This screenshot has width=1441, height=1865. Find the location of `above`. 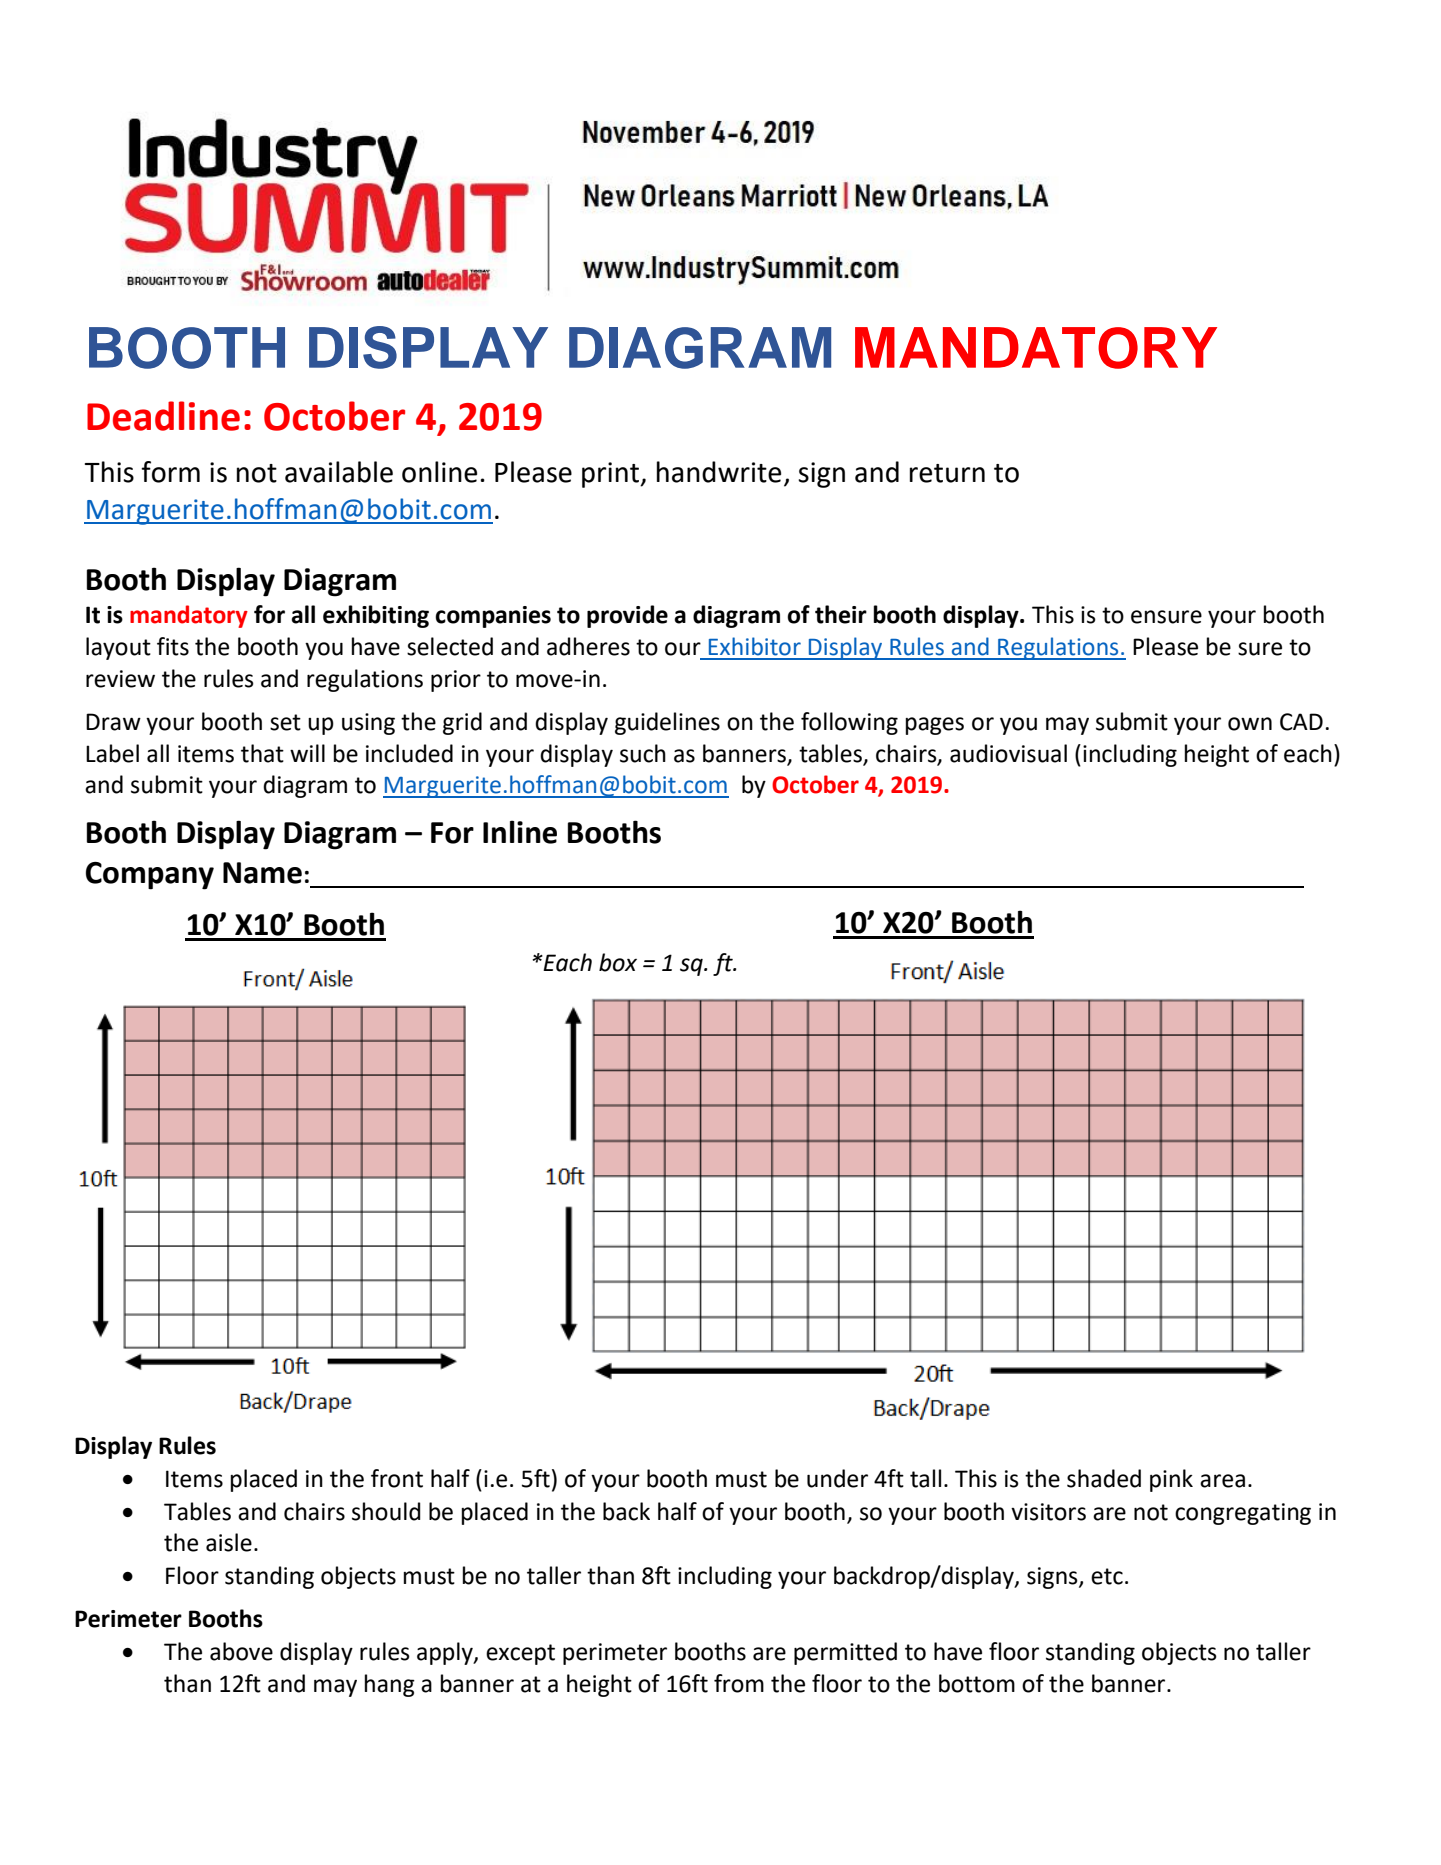

above is located at coordinates (241, 1651).
